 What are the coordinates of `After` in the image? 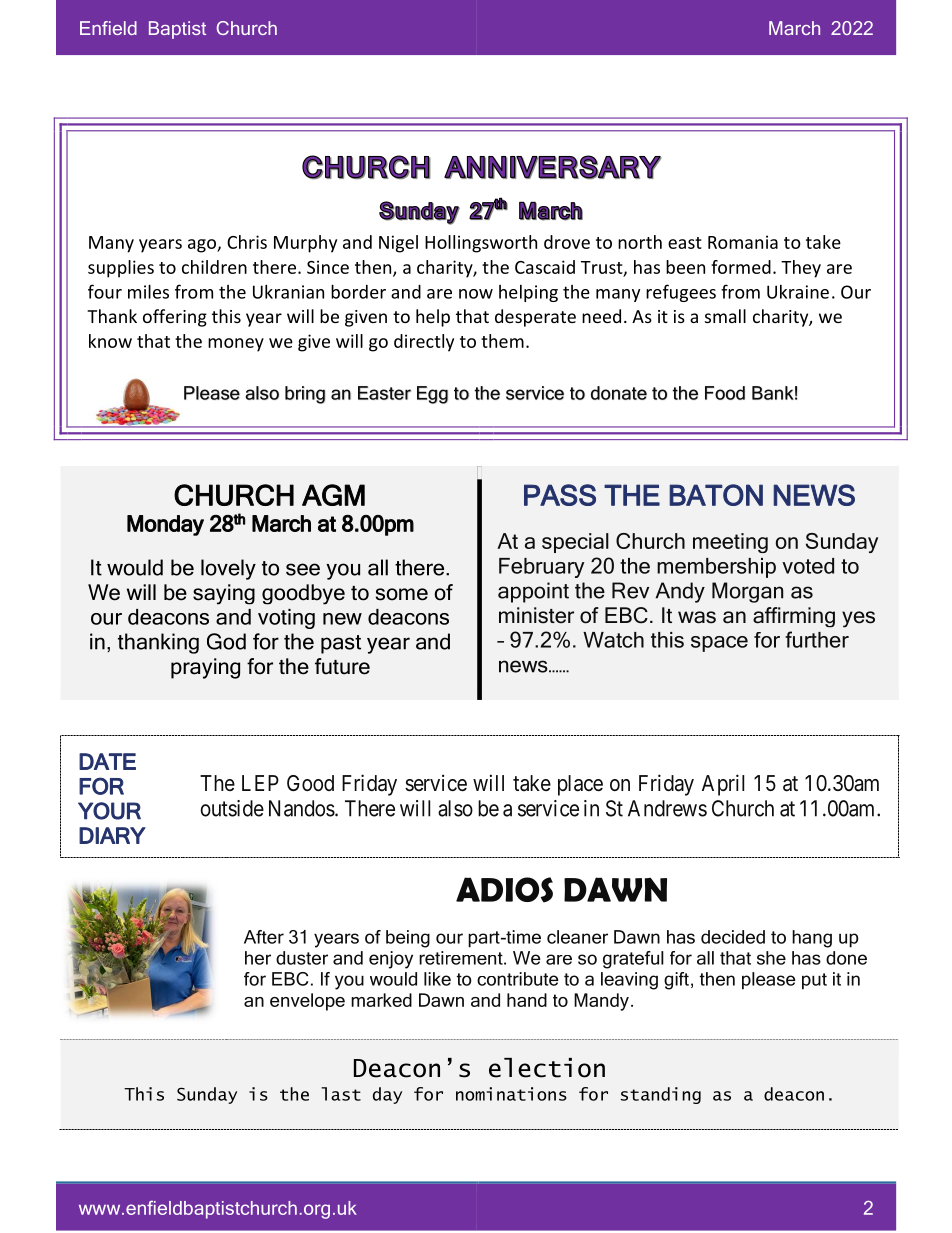 It's located at (264, 937).
